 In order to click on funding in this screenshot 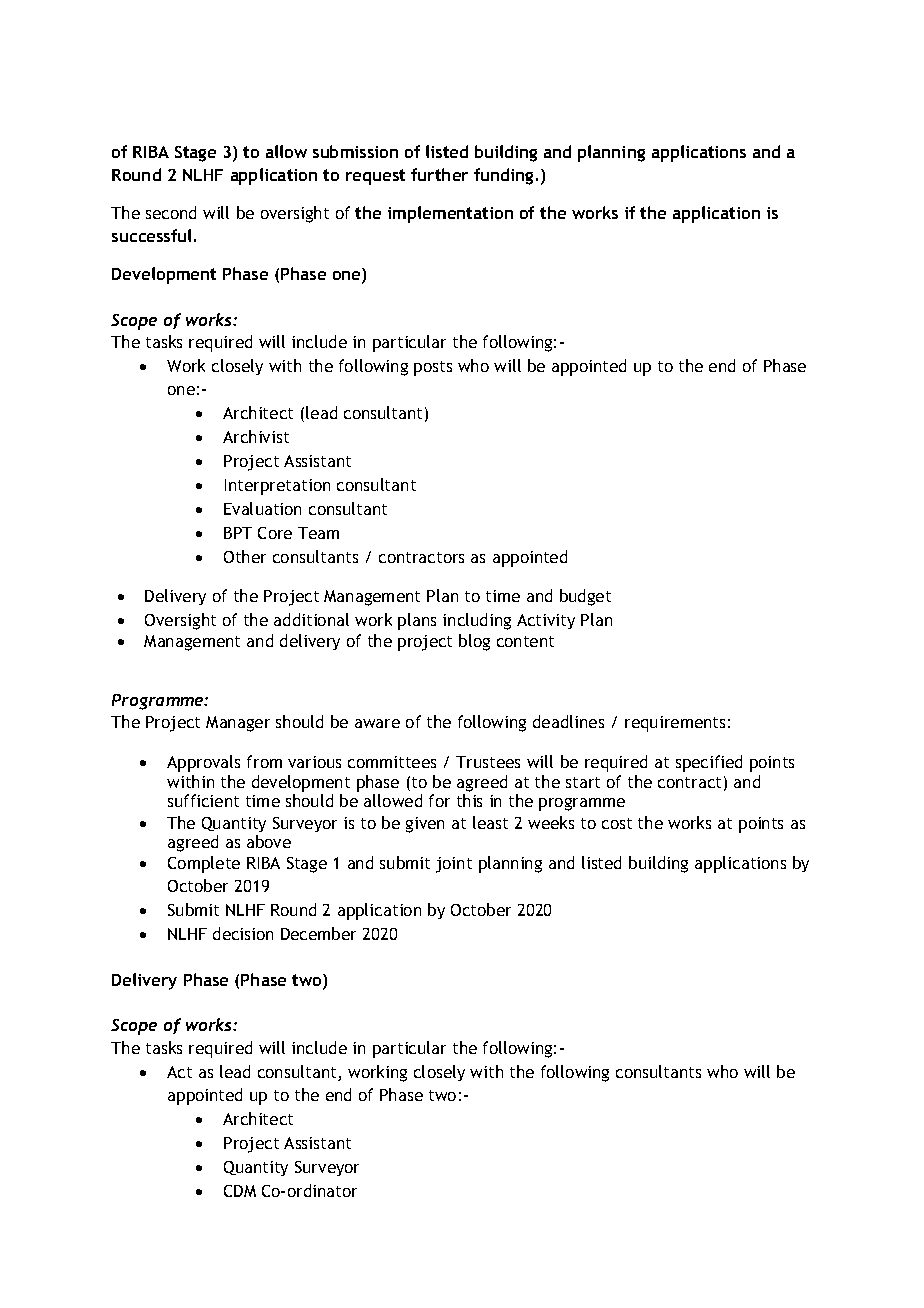, I will do `click(503, 176)`.
